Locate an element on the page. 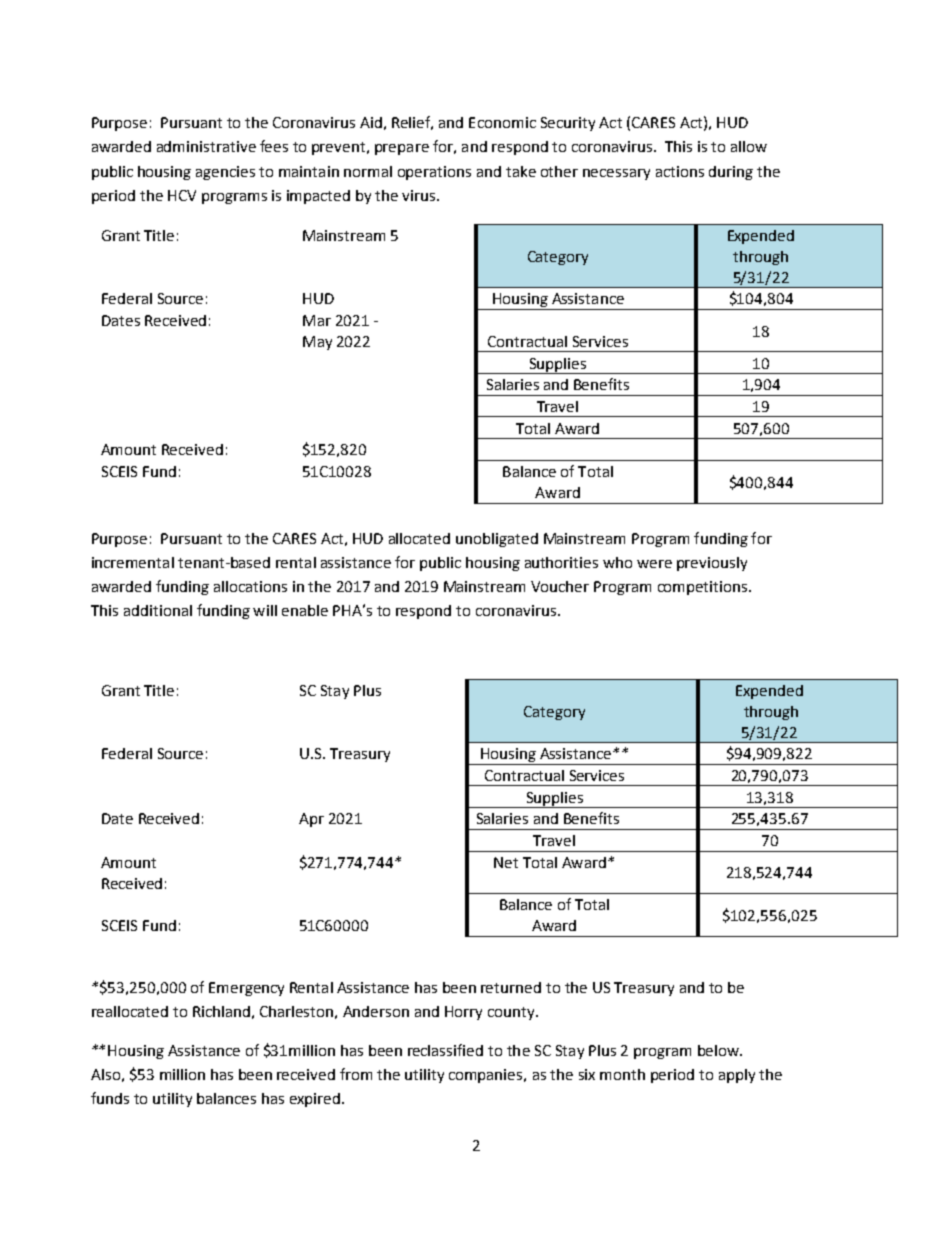 Image resolution: width=952 pixels, height=1233 pixels. Apr is located at coordinates (311, 820).
